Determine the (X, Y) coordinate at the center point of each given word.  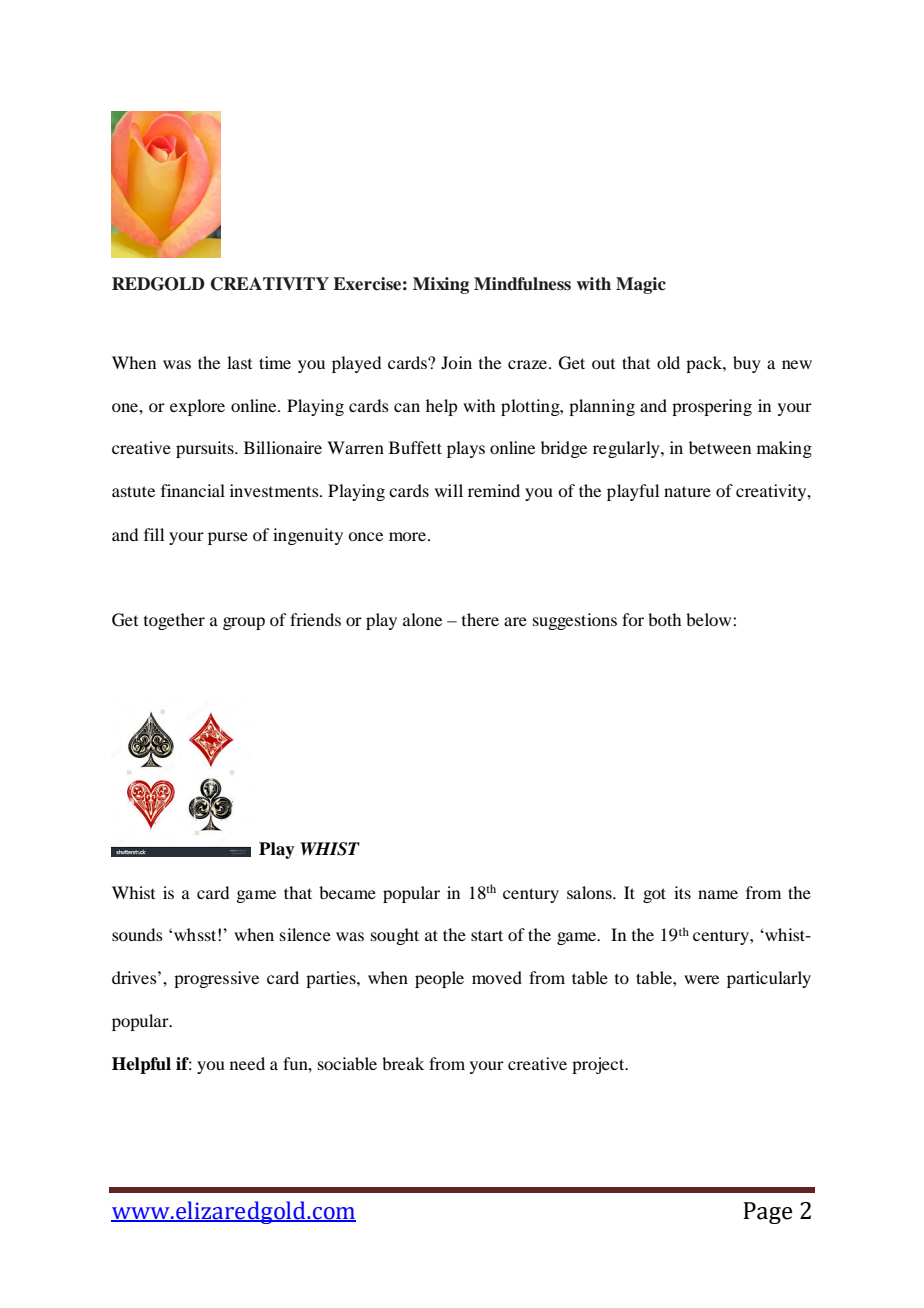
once (365, 536)
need (247, 1063)
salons (590, 892)
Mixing (441, 285)
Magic (641, 285)
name (718, 894)
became (347, 892)
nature (687, 491)
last (239, 362)
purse (228, 538)
